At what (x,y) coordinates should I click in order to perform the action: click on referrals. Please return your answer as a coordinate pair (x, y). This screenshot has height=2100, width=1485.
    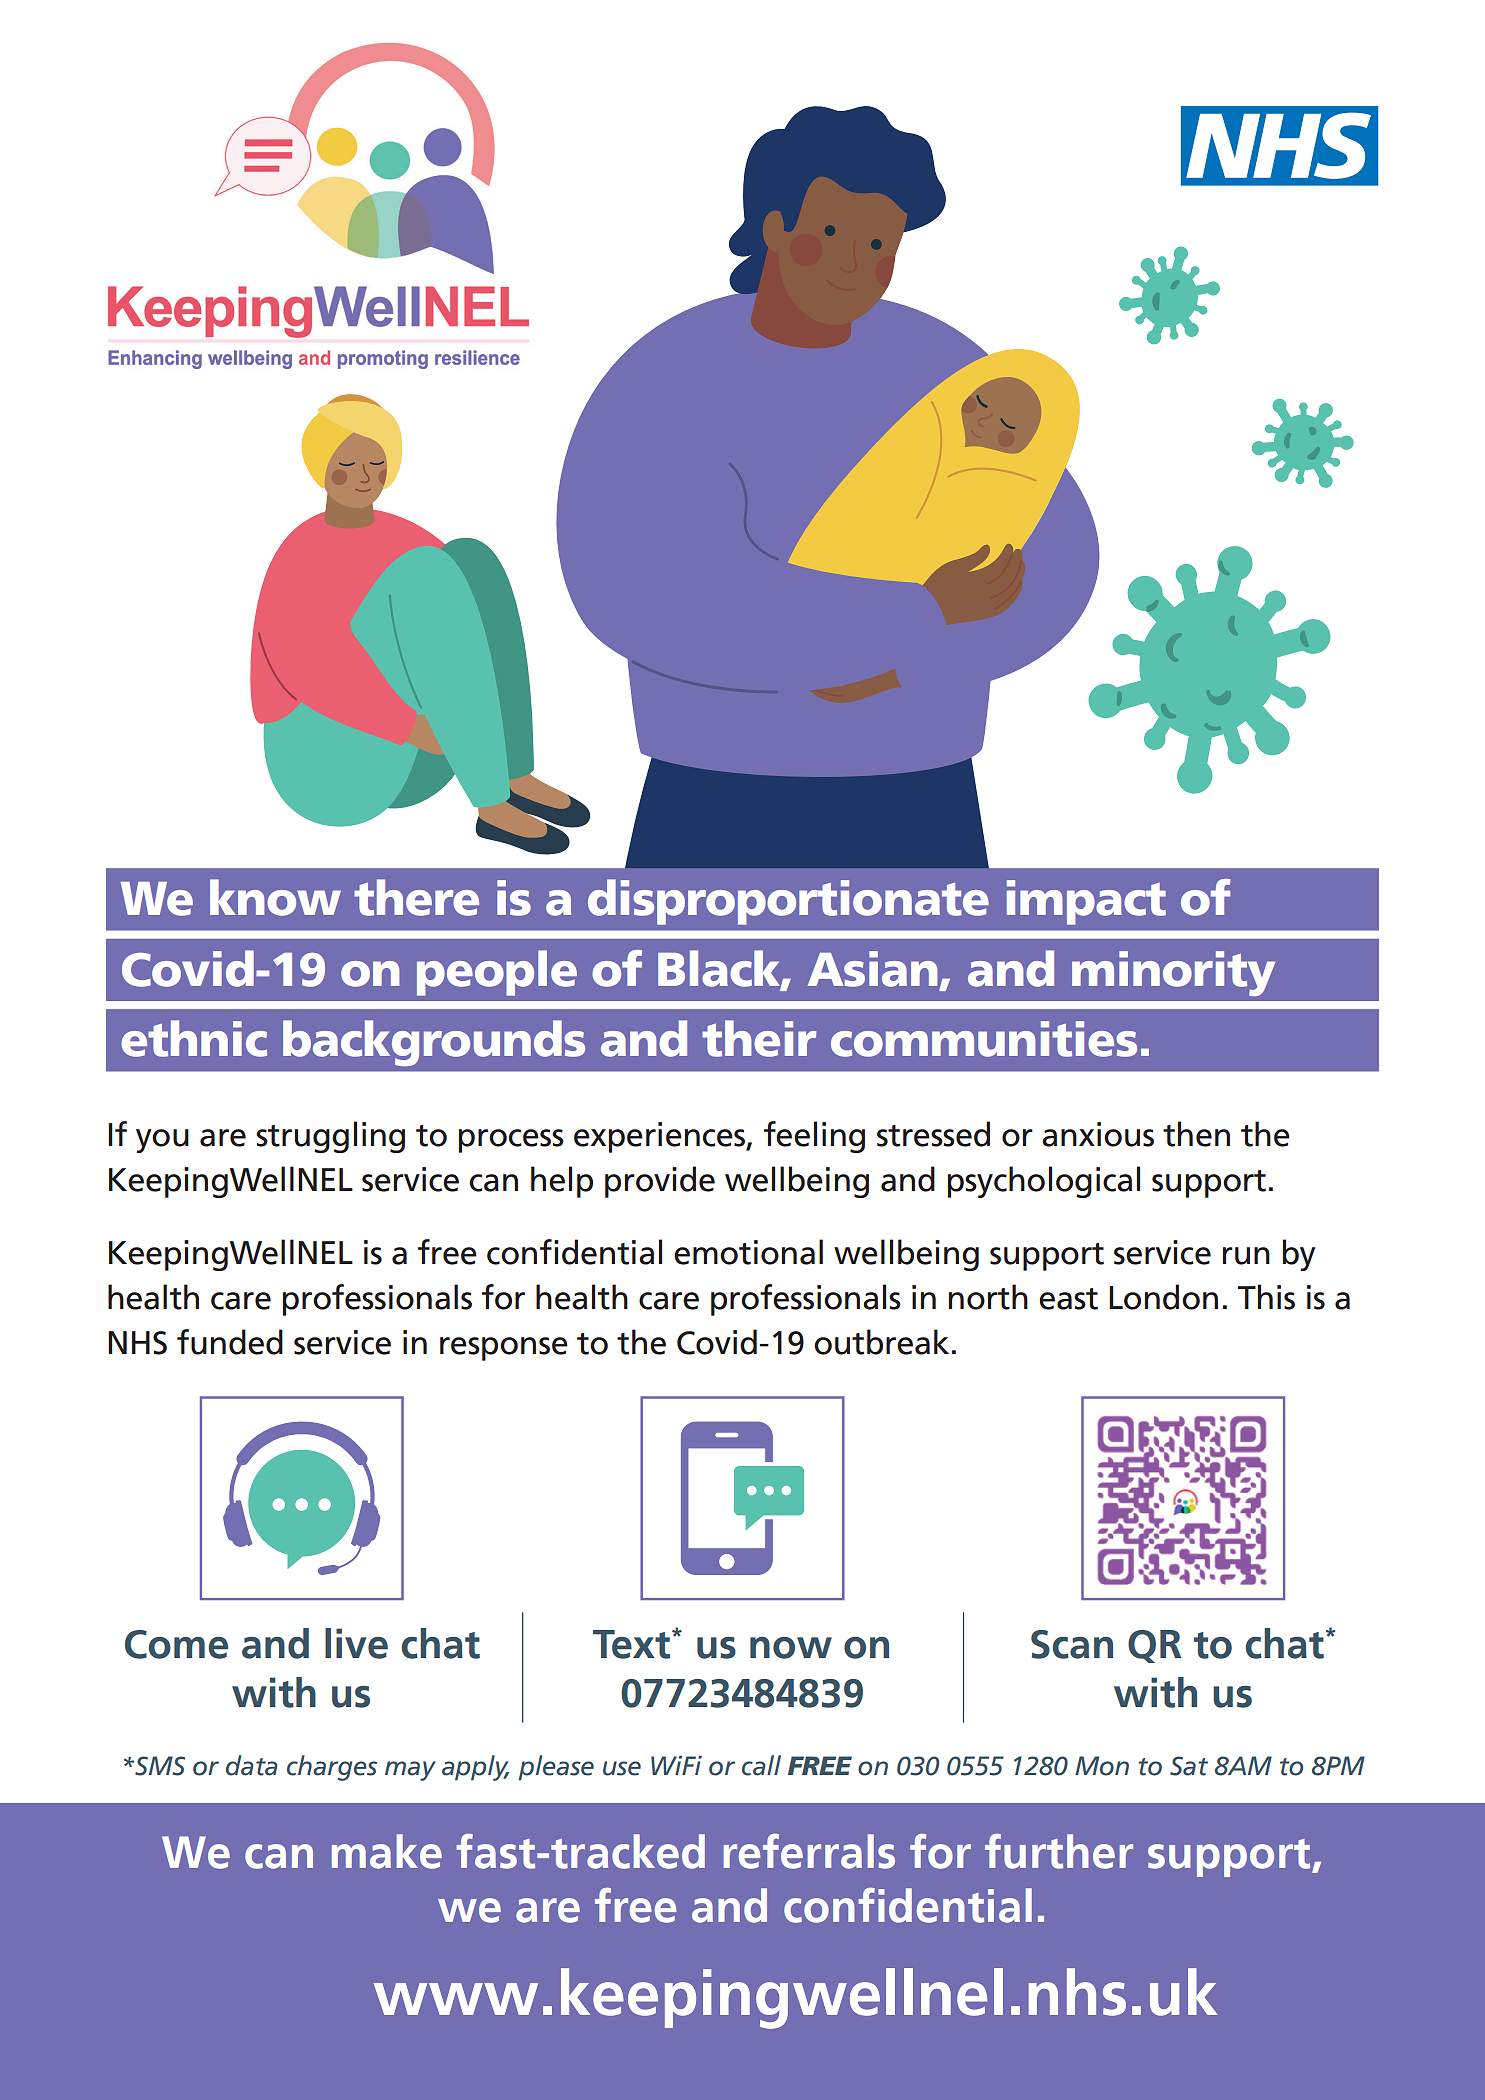
    Looking at the image, I should click on (809, 1851).
